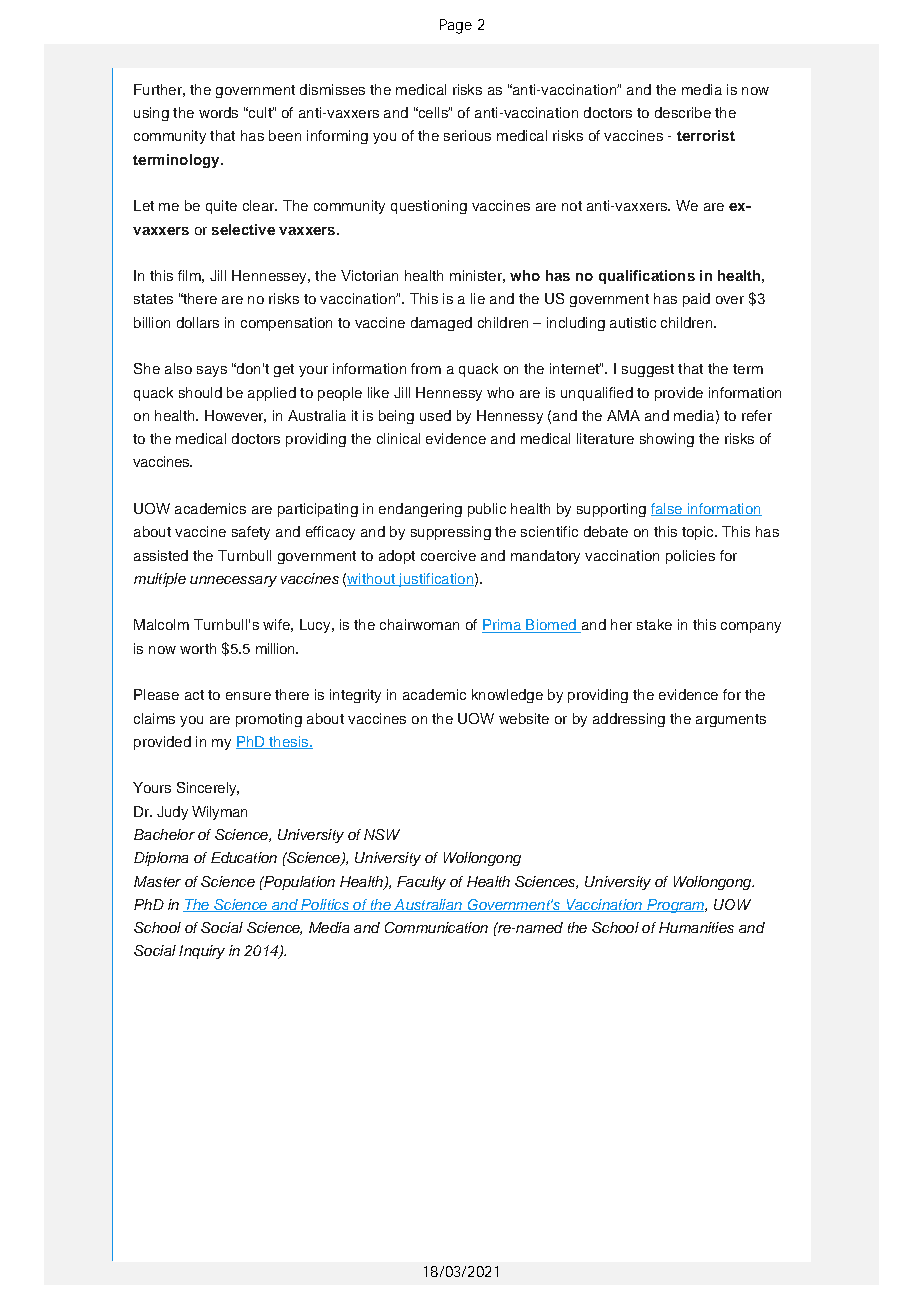 The image size is (924, 1307). What do you see at coordinates (198, 648) in the image?
I see `worth` at bounding box center [198, 648].
